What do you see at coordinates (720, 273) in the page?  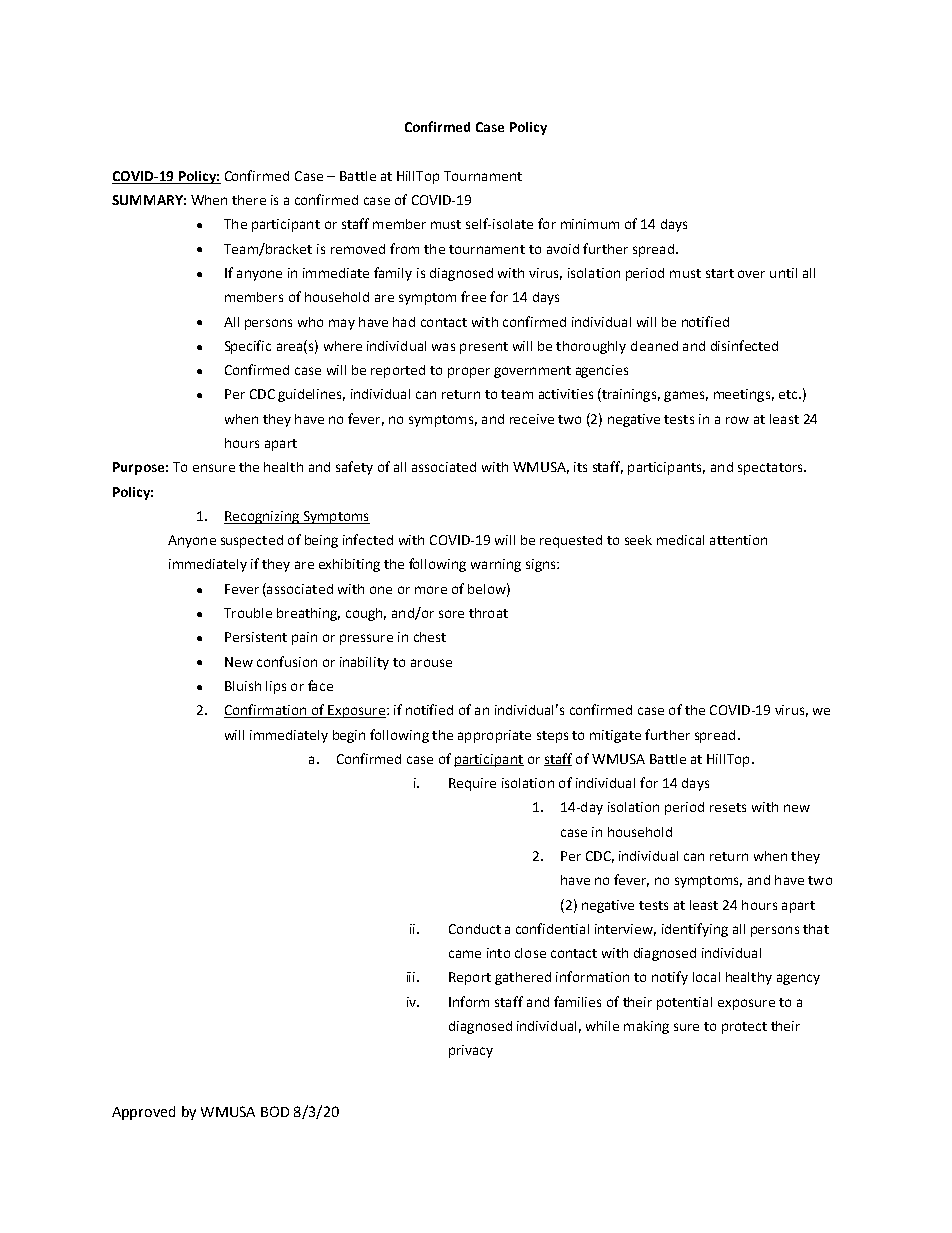 I see `start` at bounding box center [720, 273].
